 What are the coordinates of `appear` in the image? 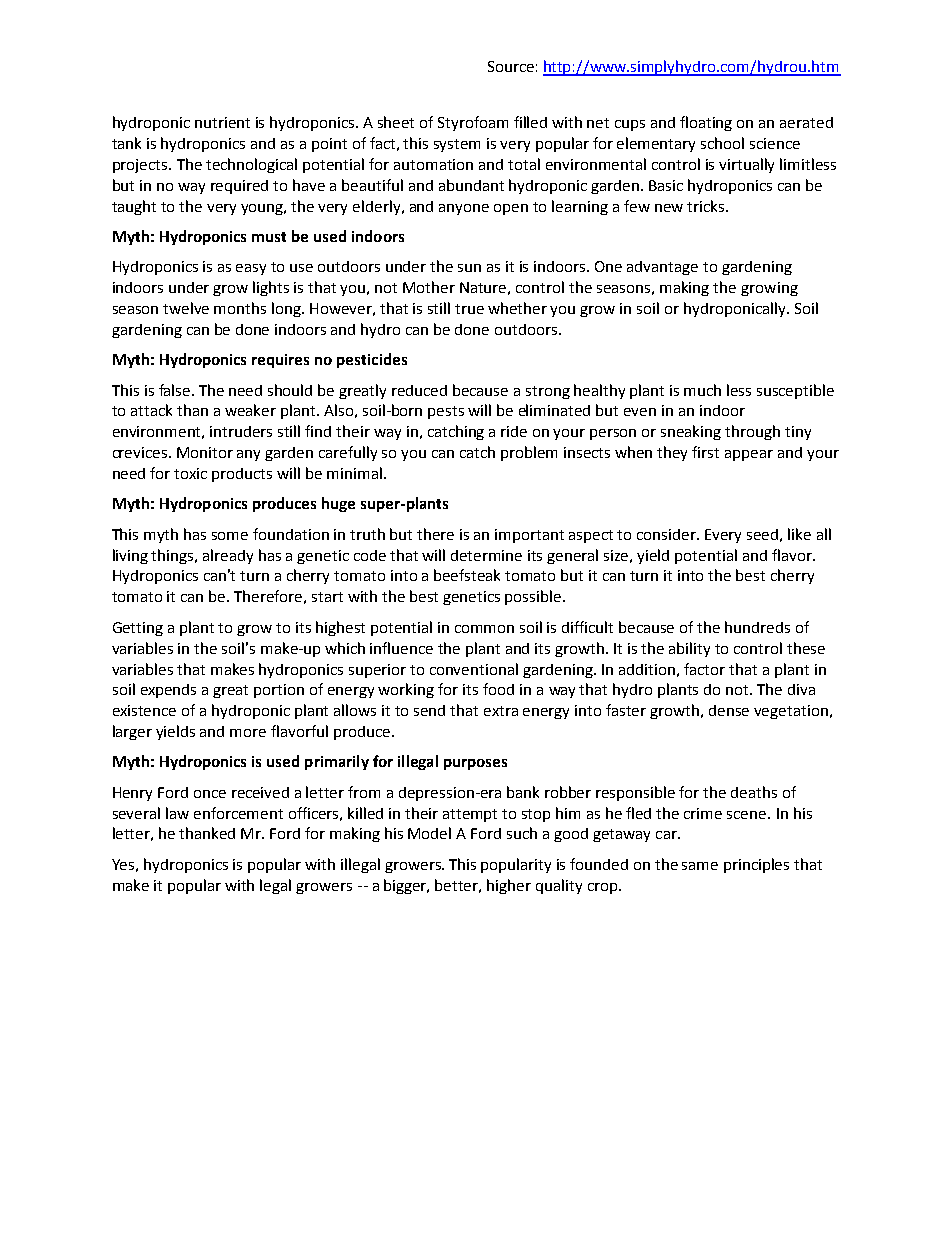 It's located at (749, 455).
